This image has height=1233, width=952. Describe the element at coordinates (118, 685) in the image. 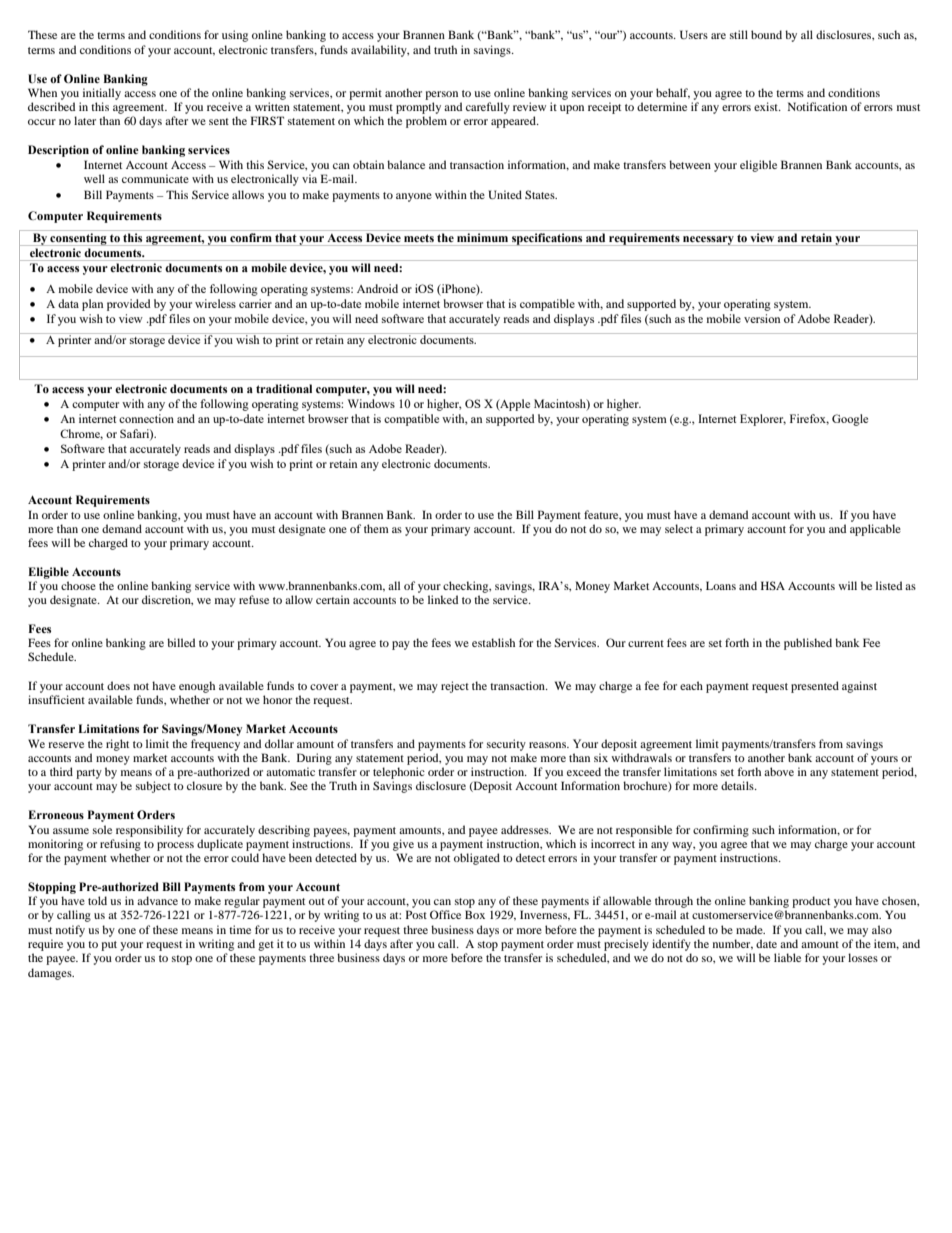

I see `does` at that location.
